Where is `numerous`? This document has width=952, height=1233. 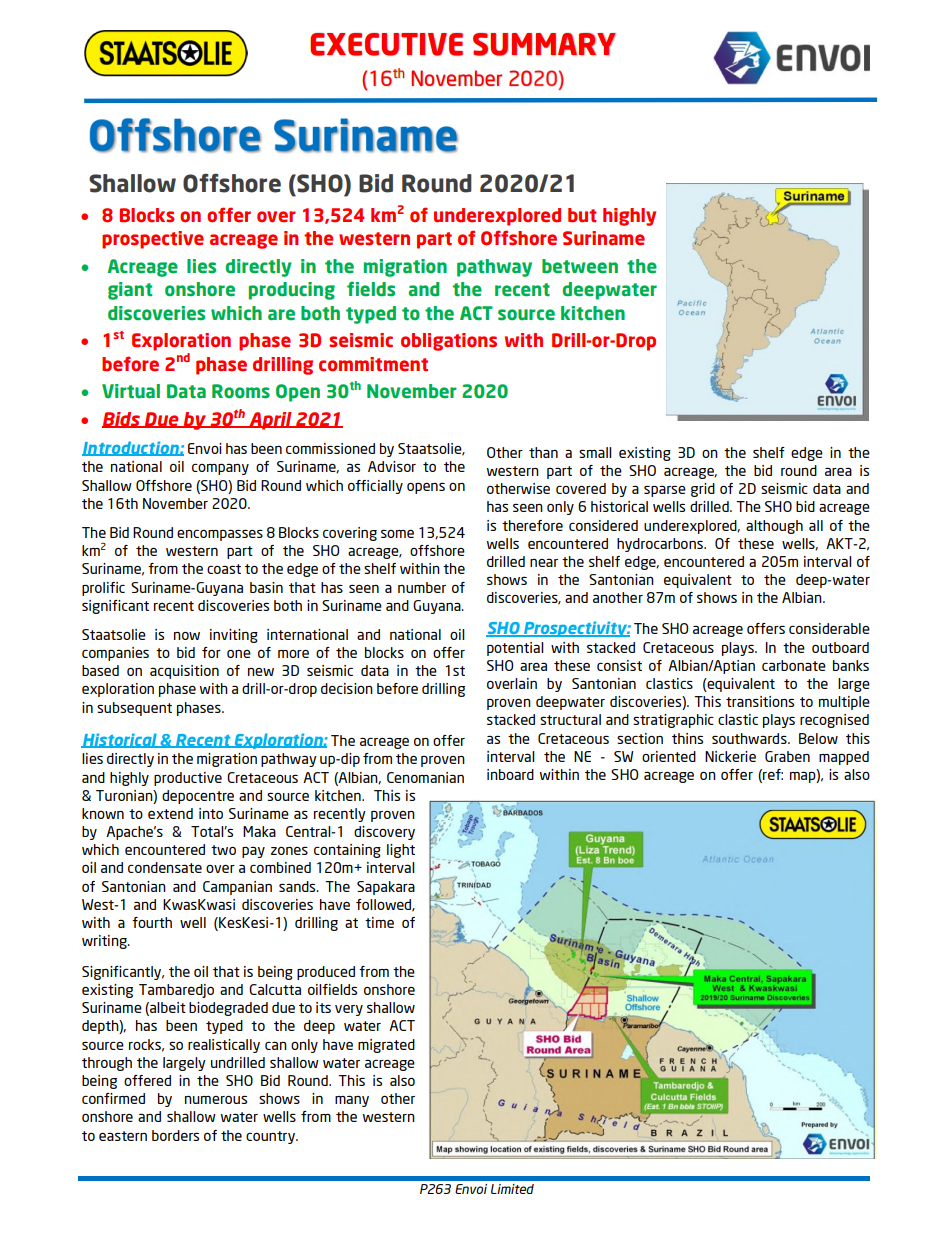
numerous is located at coordinates (216, 1100).
